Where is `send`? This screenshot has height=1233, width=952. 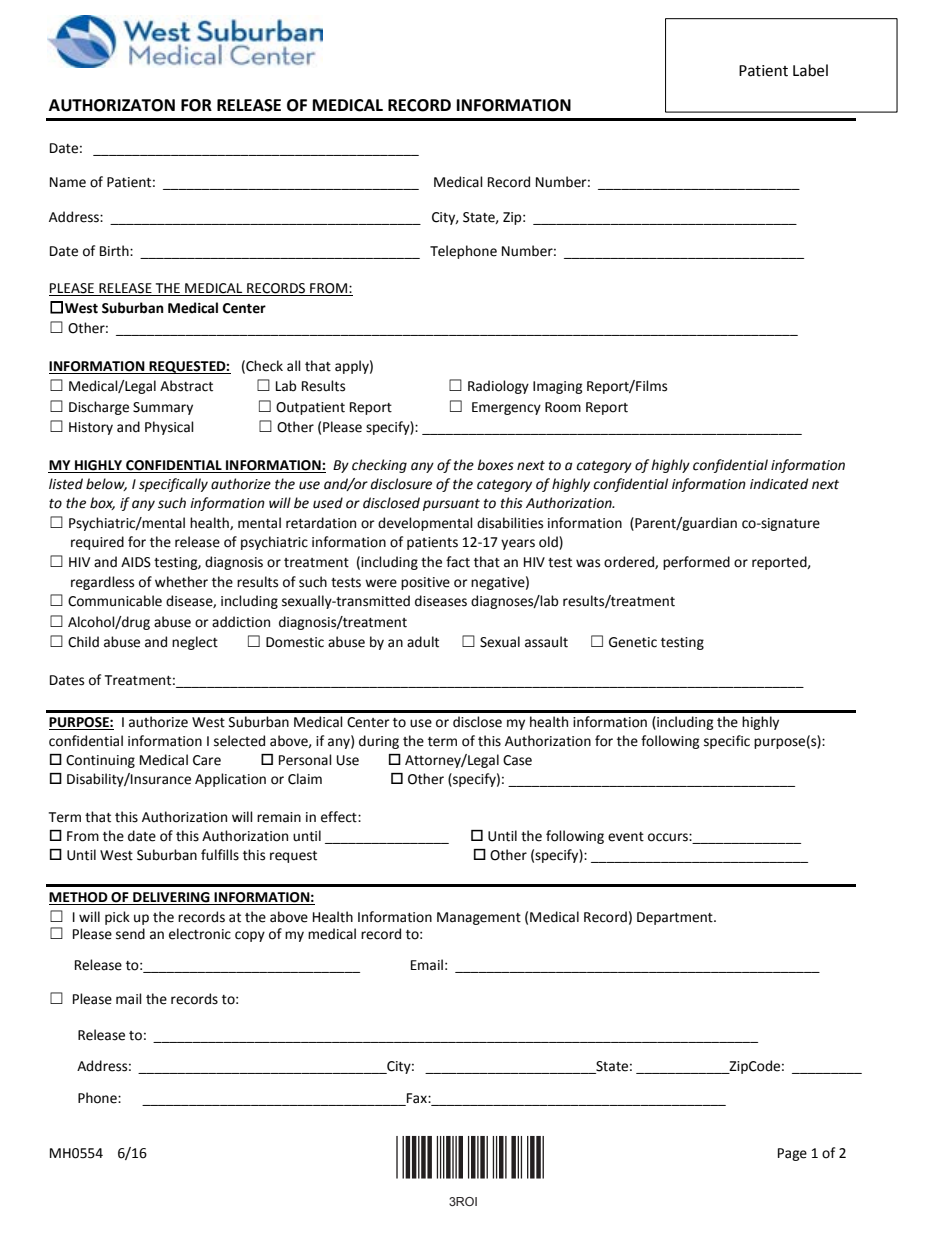
send is located at coordinates (130, 934).
